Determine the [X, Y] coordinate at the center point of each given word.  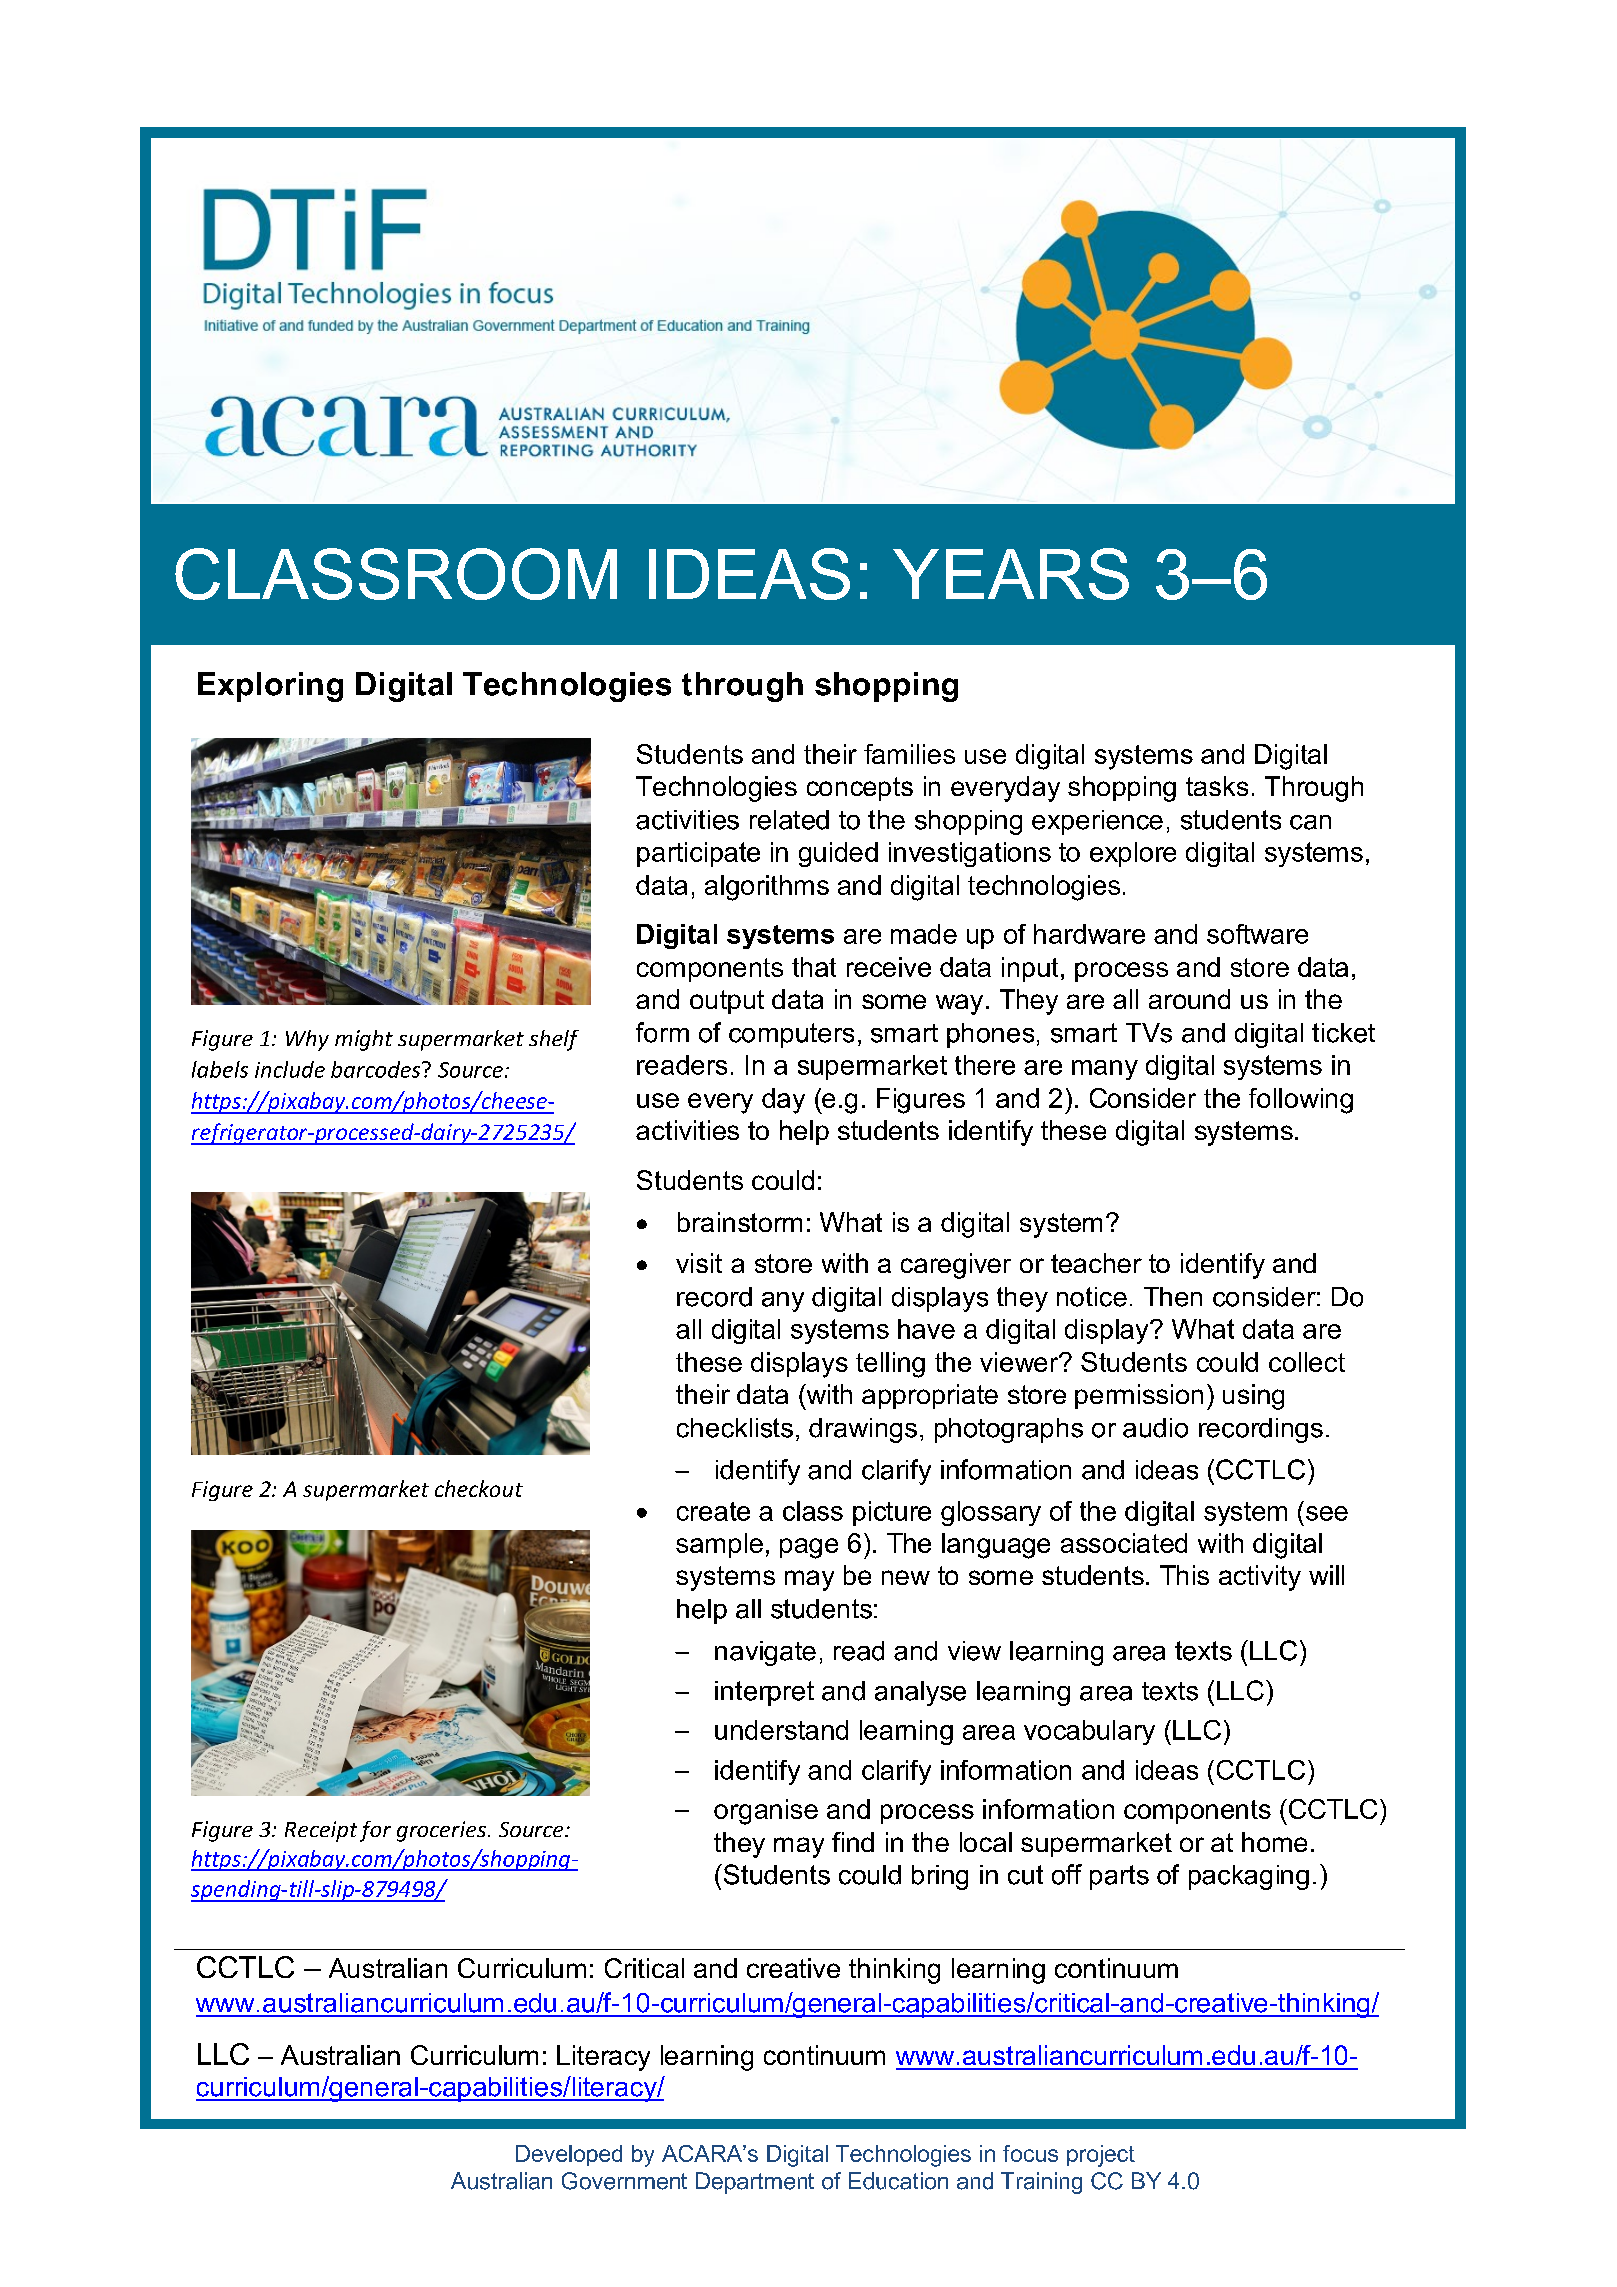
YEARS [1011, 574]
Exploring [270, 687]
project [1101, 2156]
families [909, 754]
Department [755, 2183]
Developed [569, 2155]
